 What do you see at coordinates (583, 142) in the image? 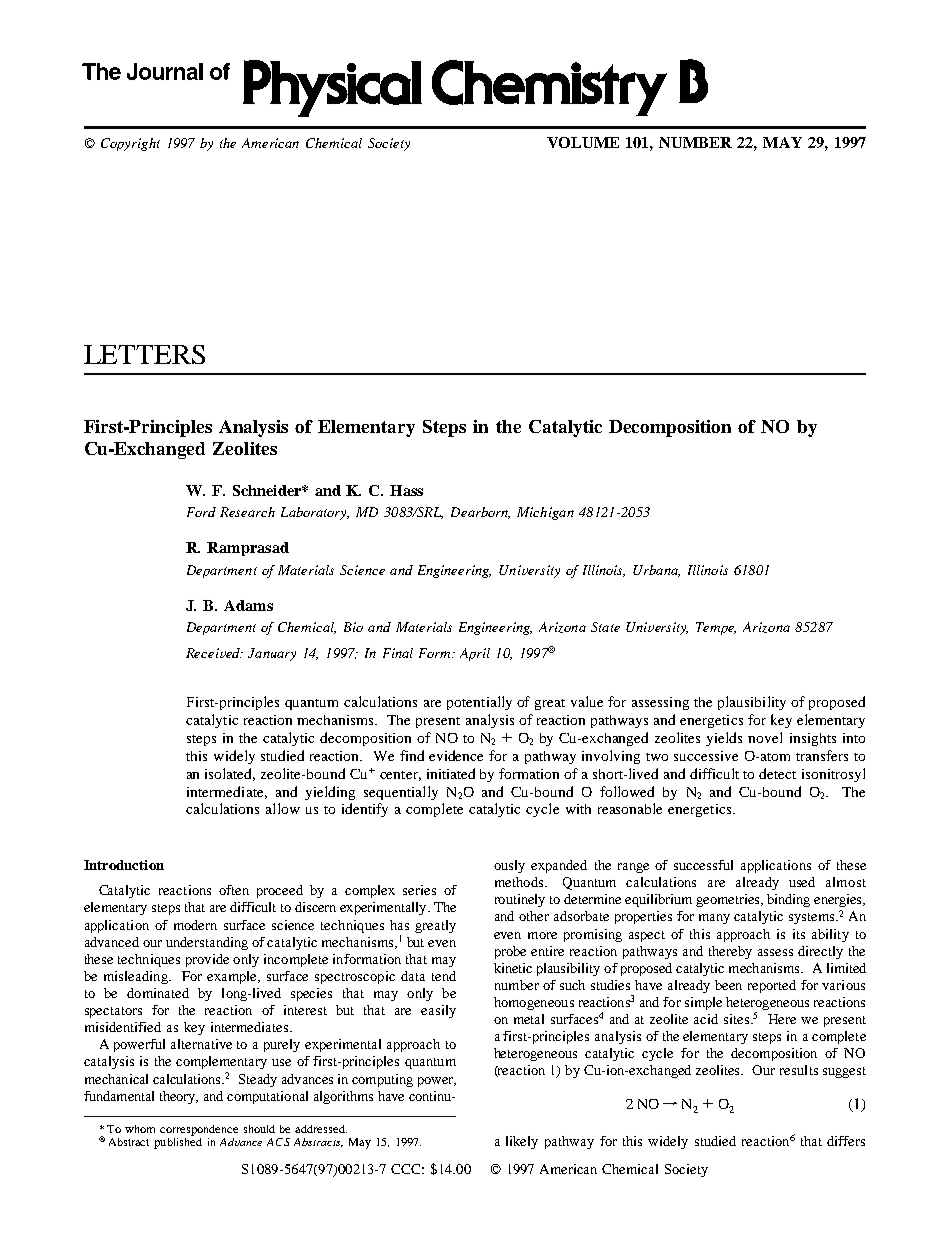
I see `VOLUME` at bounding box center [583, 142].
